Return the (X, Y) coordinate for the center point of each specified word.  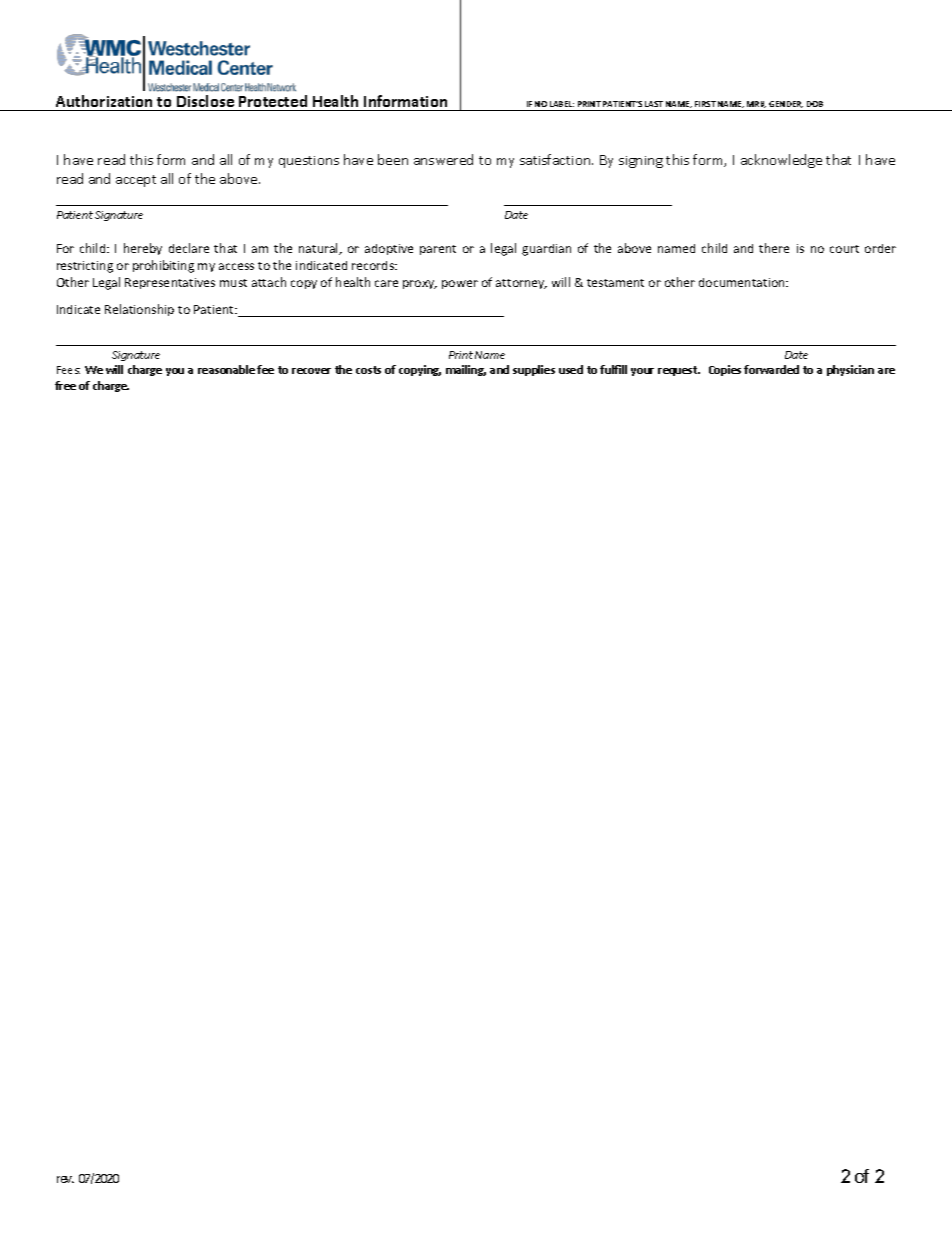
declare (189, 248)
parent (438, 250)
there (774, 248)
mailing (466, 370)
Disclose (205, 101)
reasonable (226, 369)
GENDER (786, 104)
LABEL (562, 104)
